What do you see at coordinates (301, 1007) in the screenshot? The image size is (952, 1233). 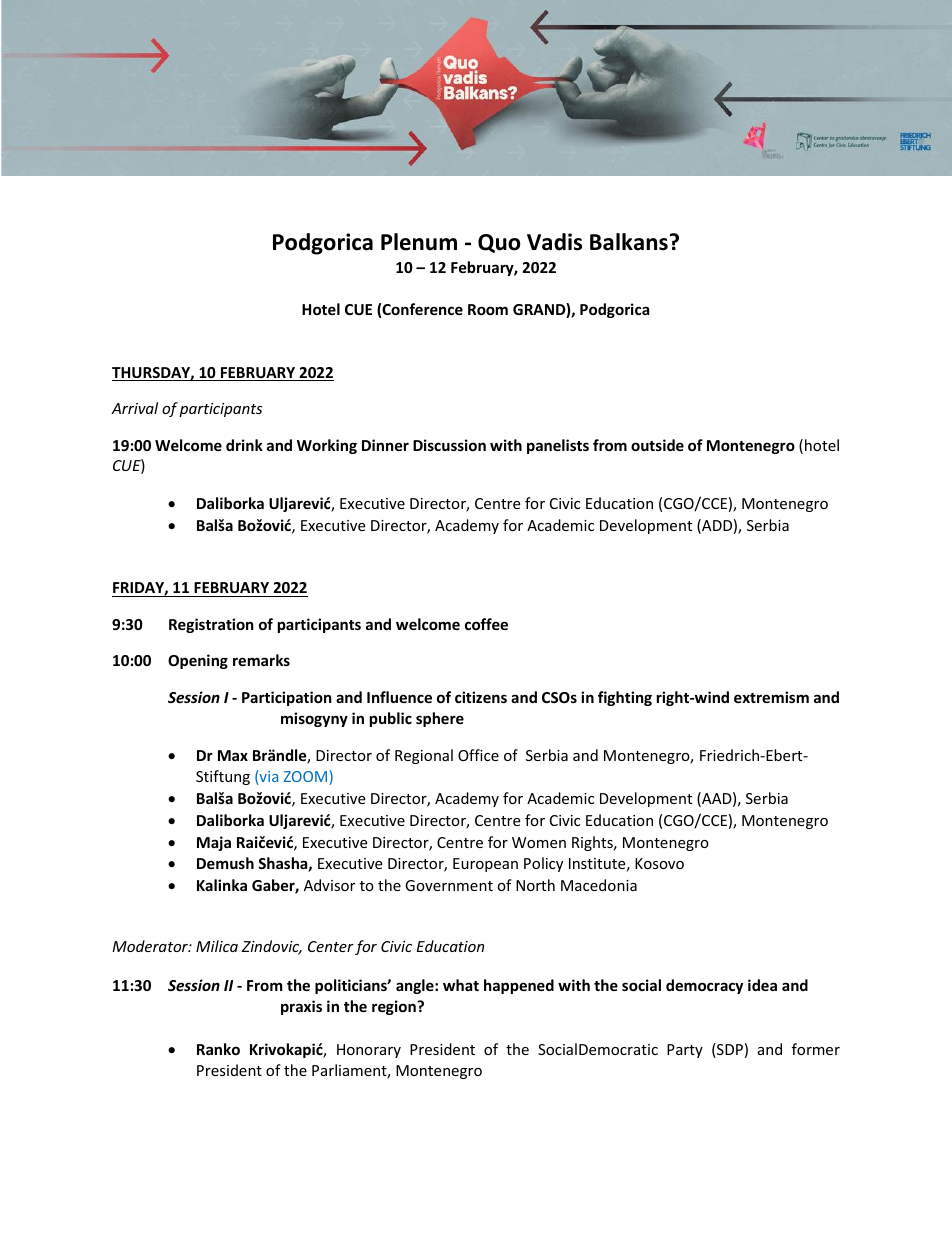 I see `praxis` at bounding box center [301, 1007].
